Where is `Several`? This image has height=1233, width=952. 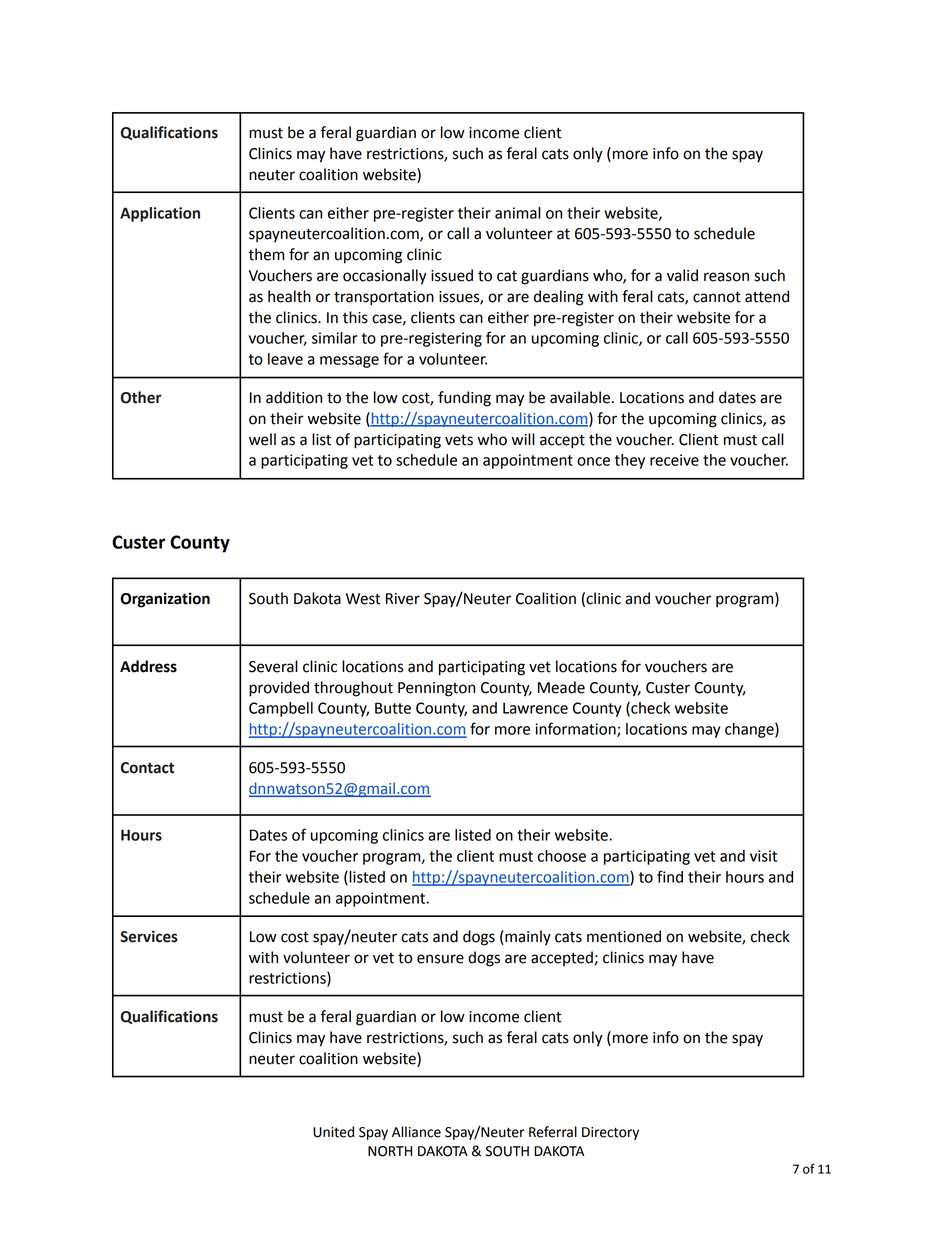
Several is located at coordinates (273, 666).
